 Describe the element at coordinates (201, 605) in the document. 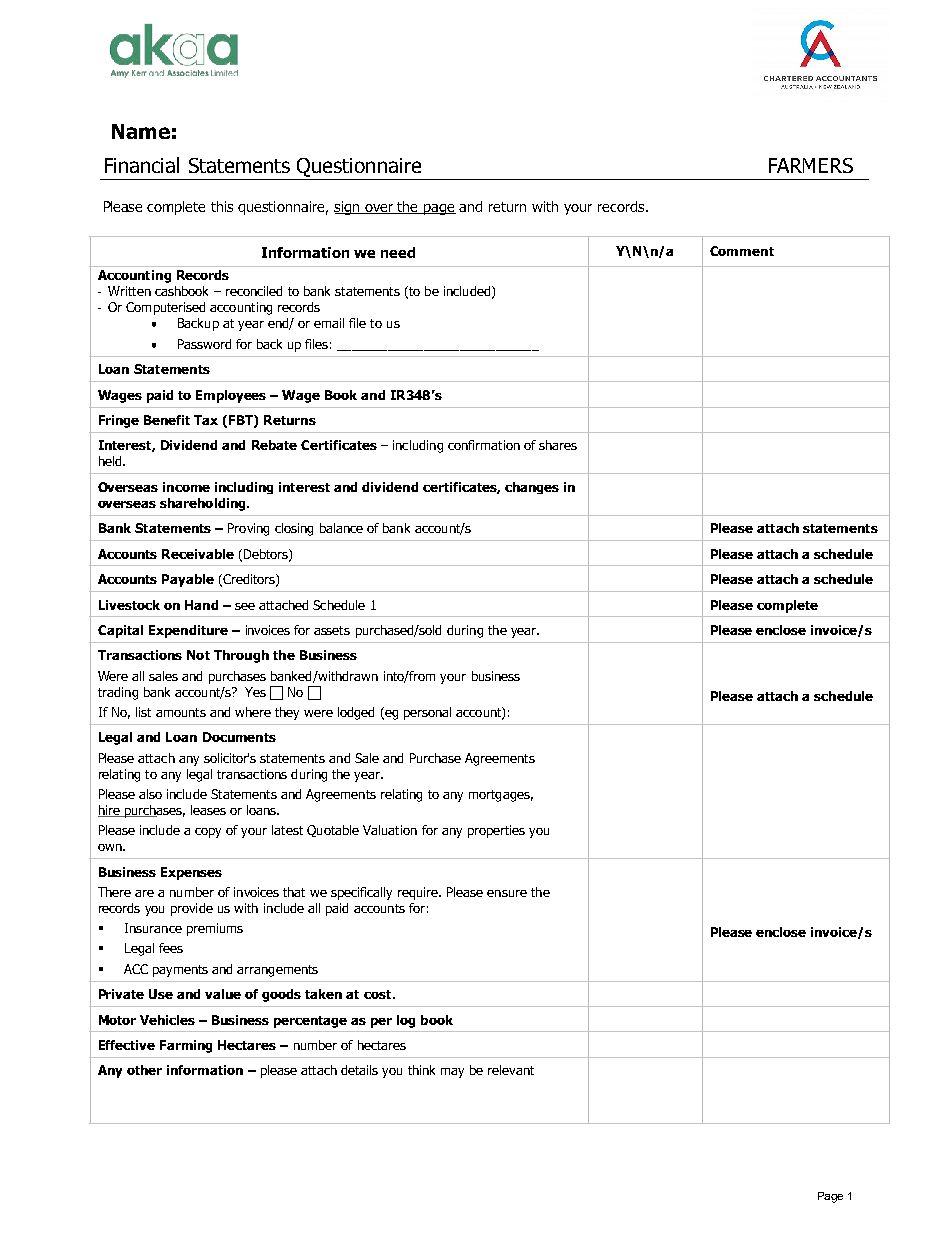

I see `Hand` at that location.
